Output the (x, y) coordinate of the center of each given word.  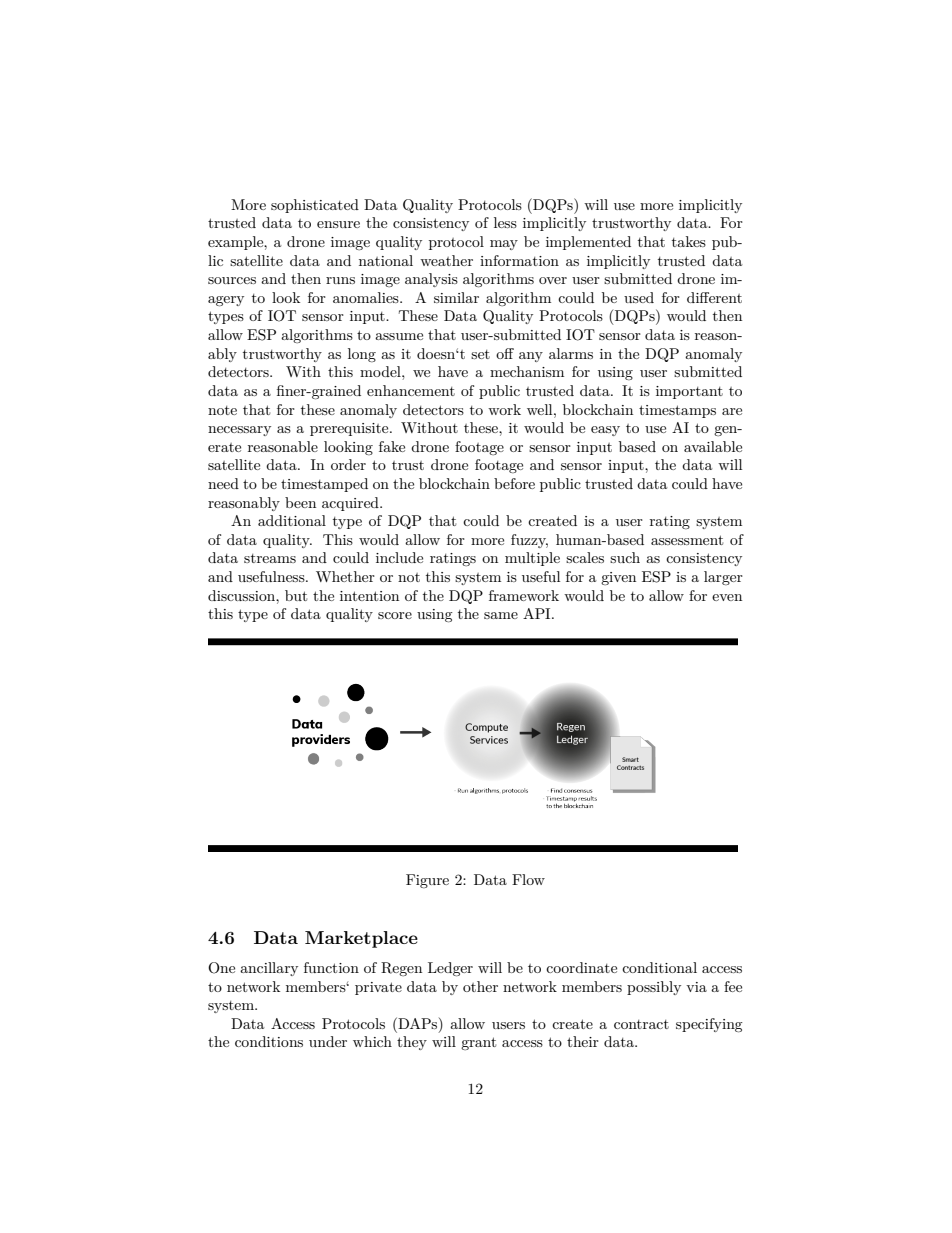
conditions (269, 1041)
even (727, 597)
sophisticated (315, 206)
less (505, 222)
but (296, 595)
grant (478, 1043)
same (501, 615)
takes (689, 241)
